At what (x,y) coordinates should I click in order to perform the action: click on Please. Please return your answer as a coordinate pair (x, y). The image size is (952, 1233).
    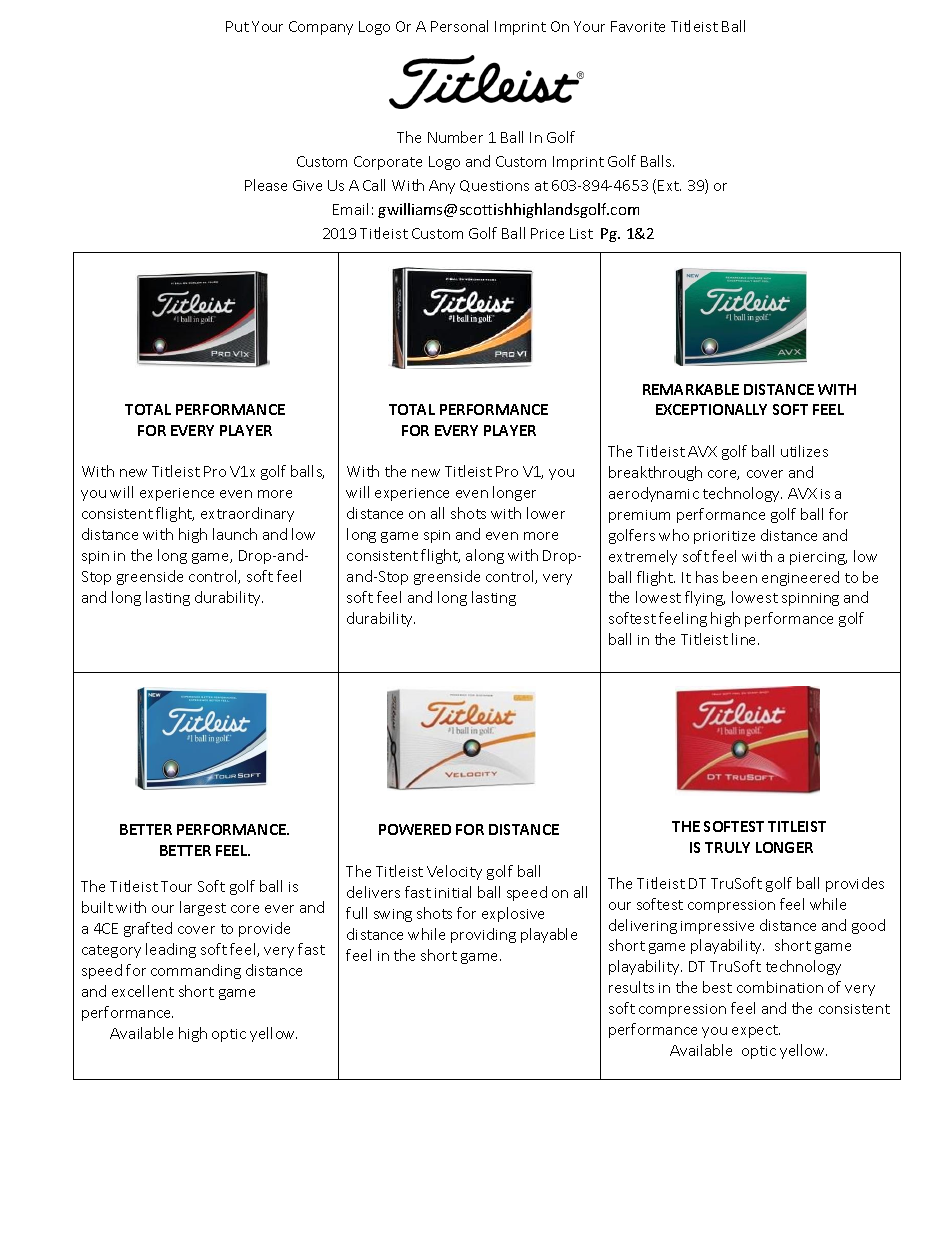
    Looking at the image, I should click on (266, 185).
